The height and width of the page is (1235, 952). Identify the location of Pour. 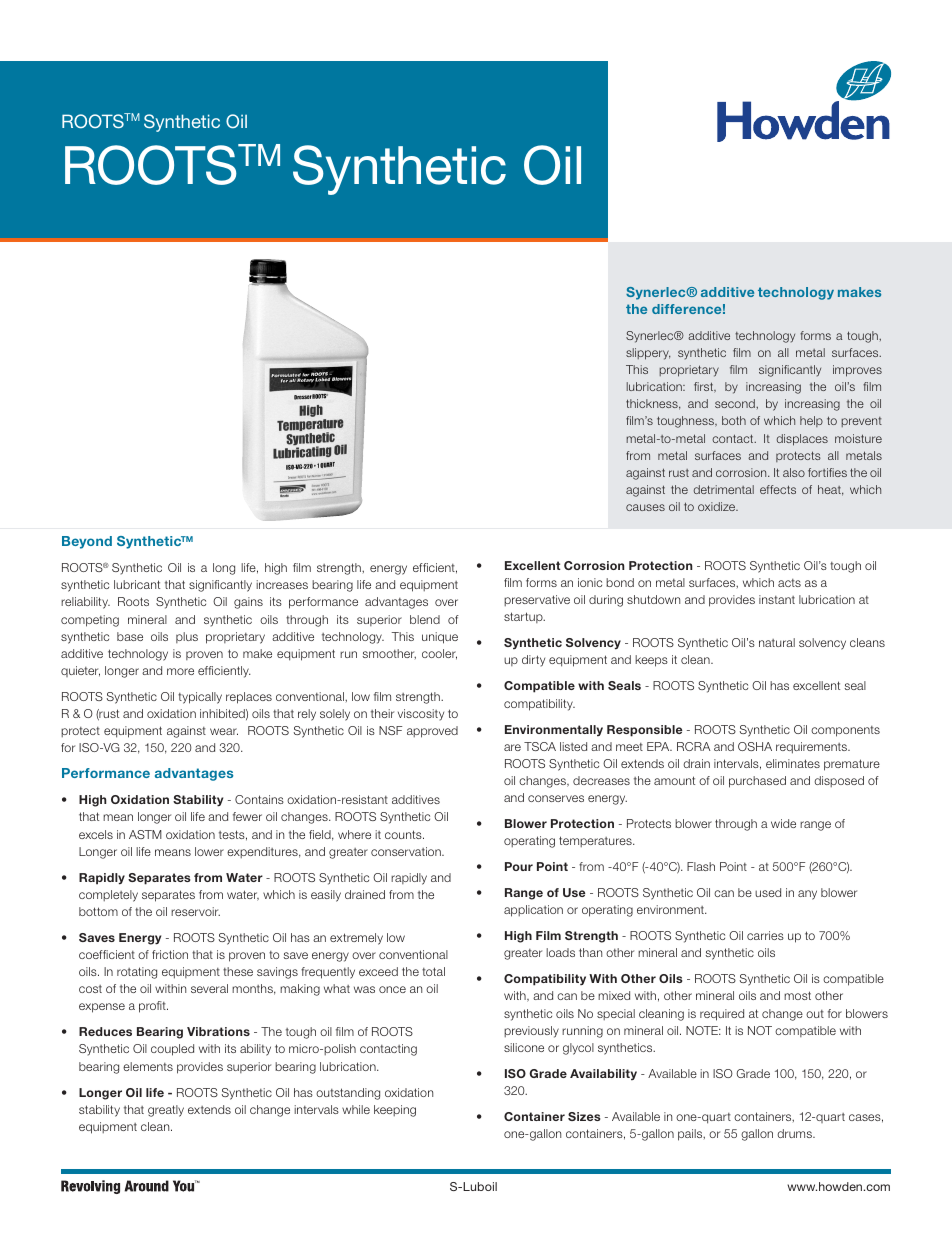
(519, 866).
